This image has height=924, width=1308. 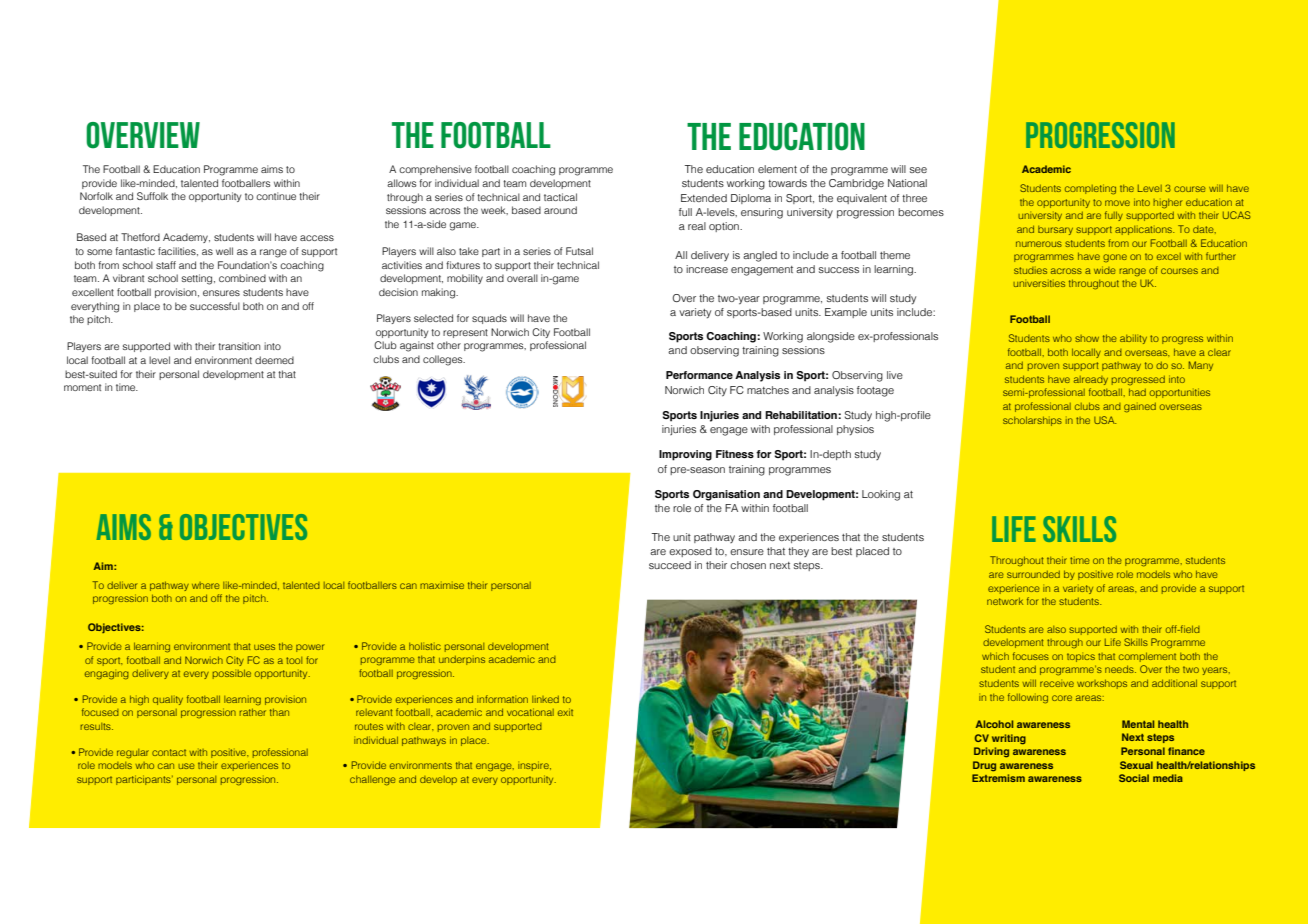 What do you see at coordinates (206, 585) in the image?
I see `where` at bounding box center [206, 585].
